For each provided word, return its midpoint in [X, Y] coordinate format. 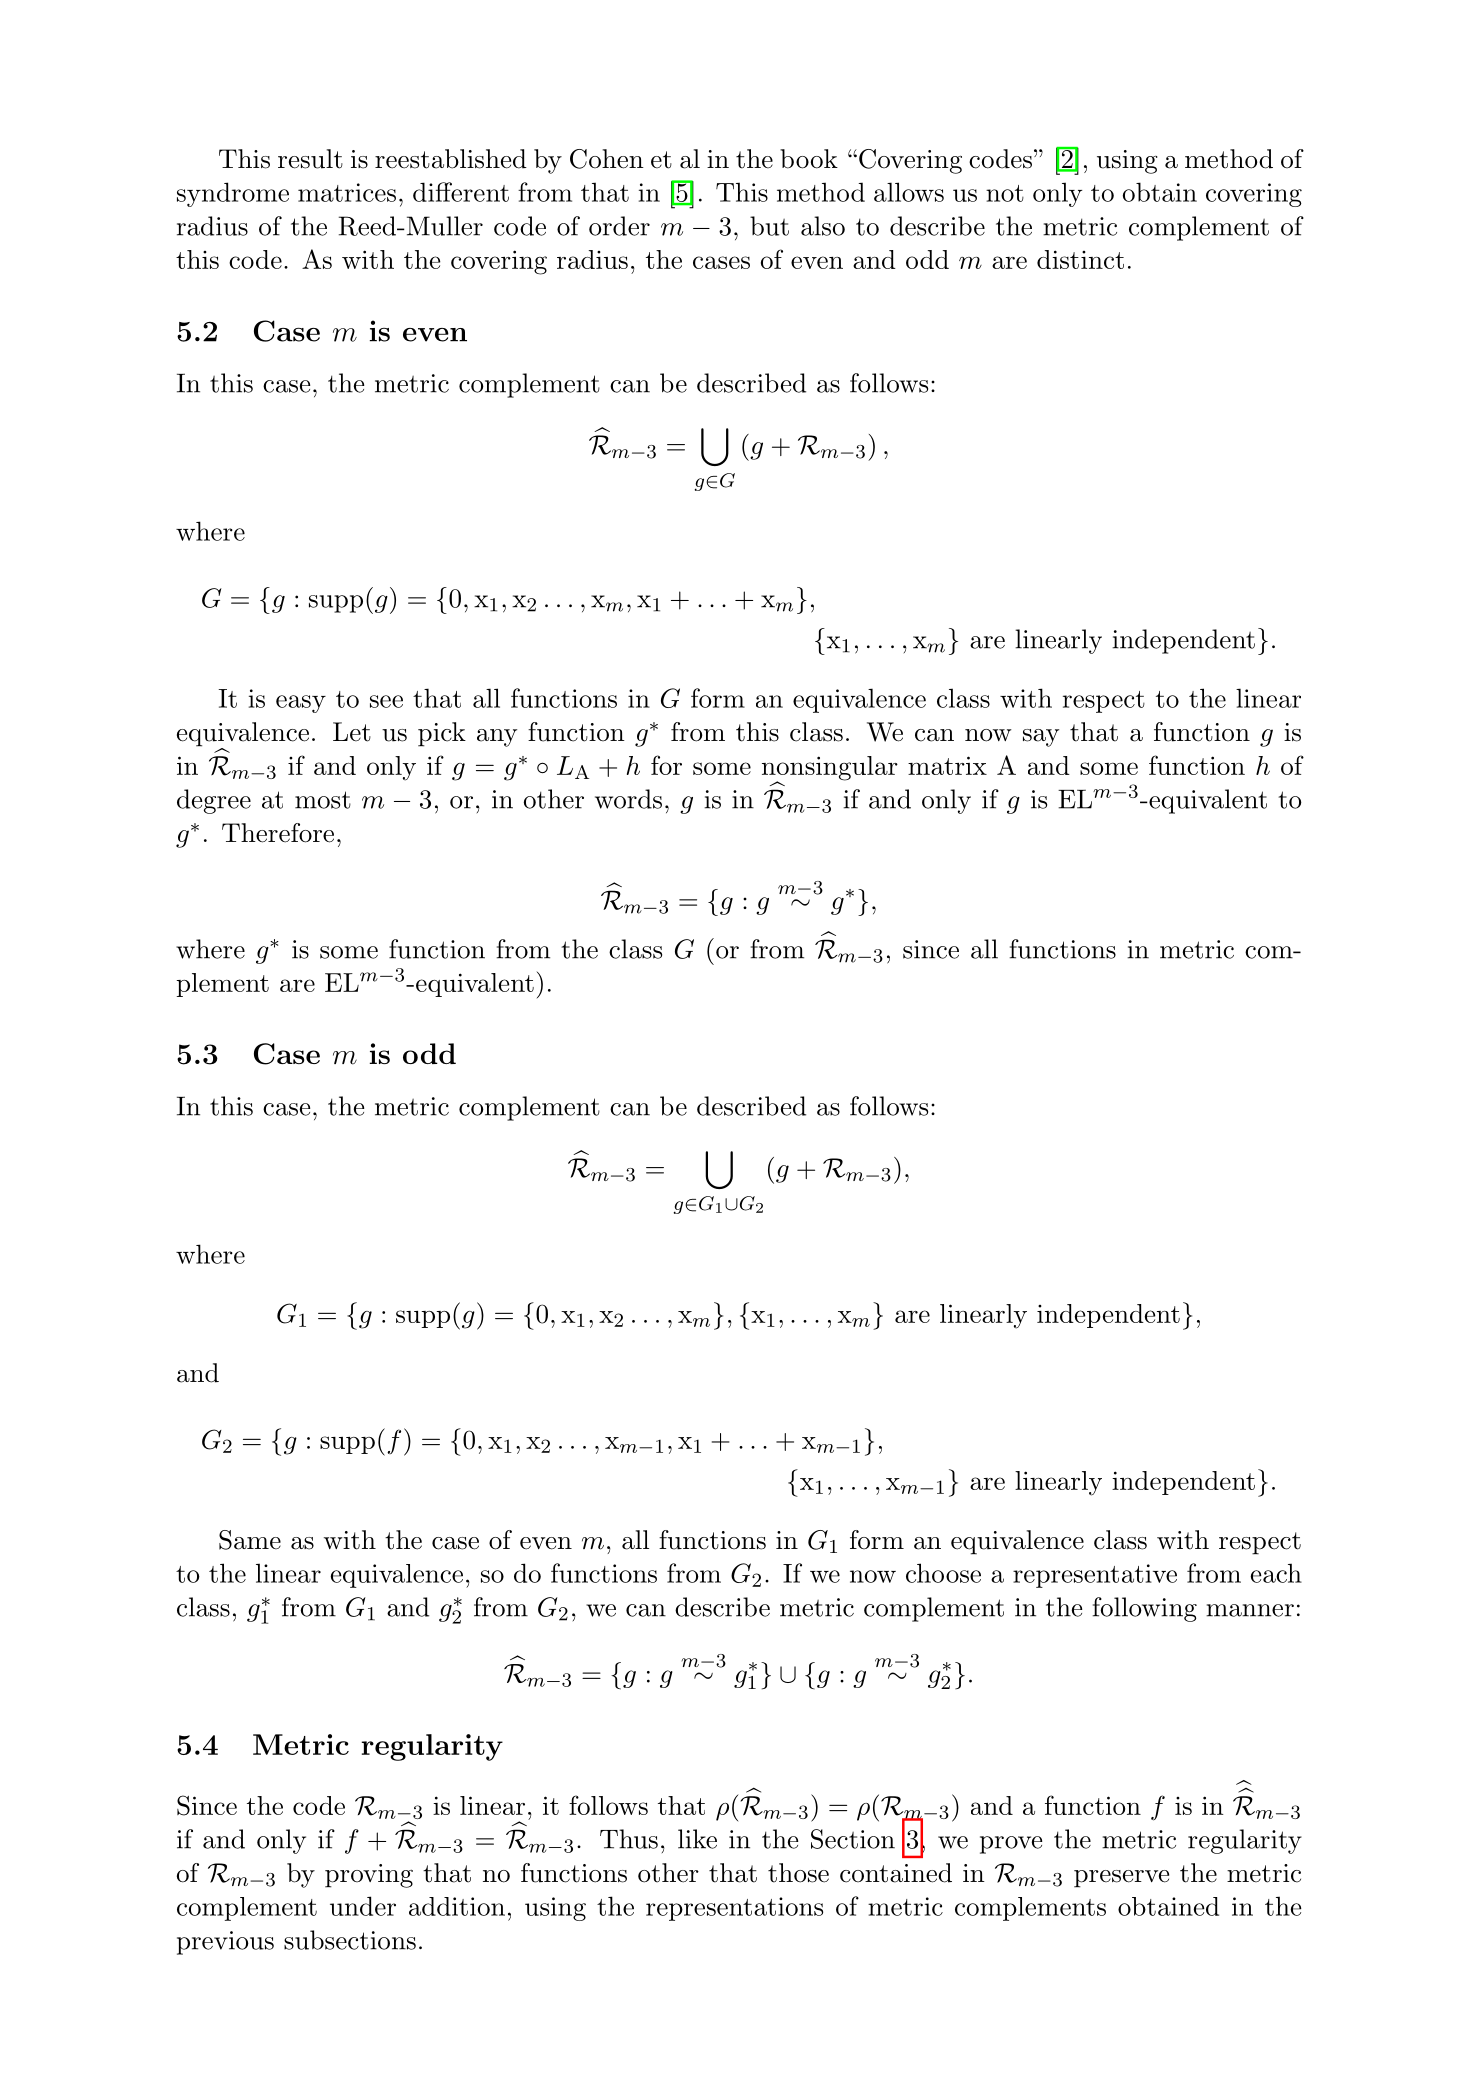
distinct [1080, 259]
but [769, 226]
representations [734, 1909]
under [363, 1906]
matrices [347, 192]
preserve [1121, 1879]
